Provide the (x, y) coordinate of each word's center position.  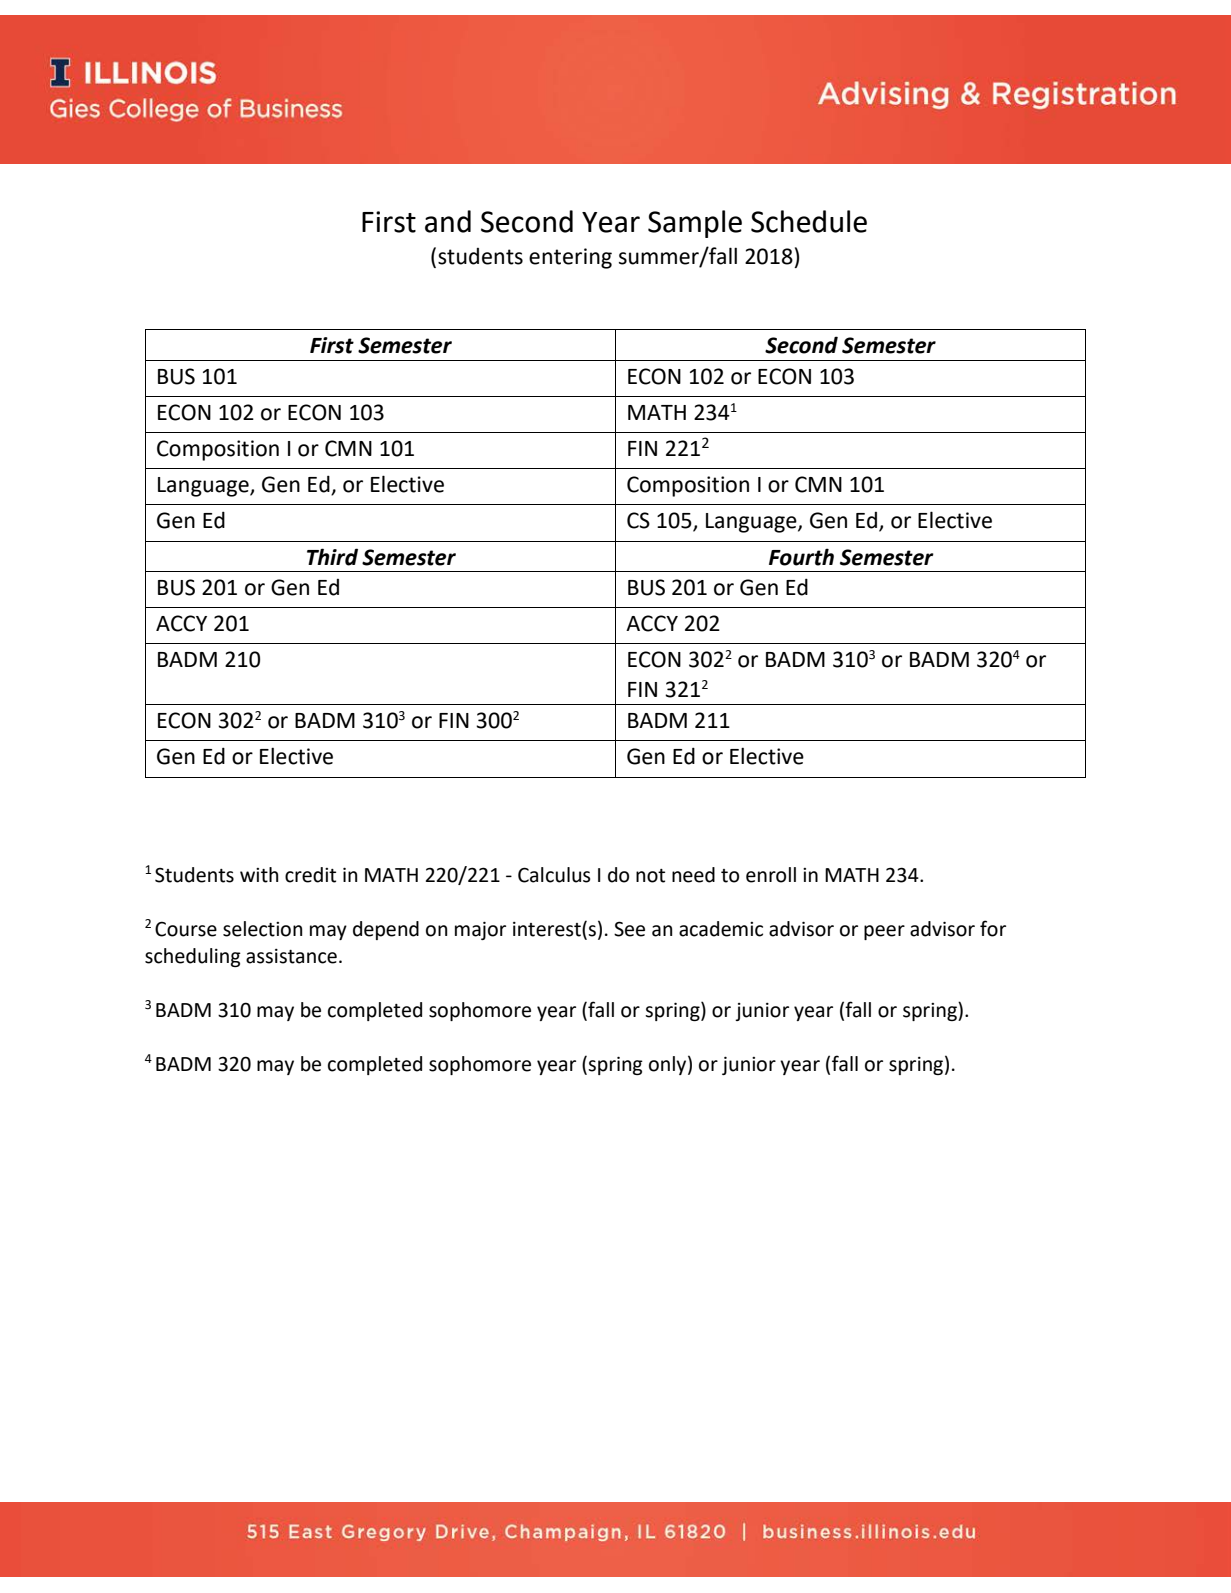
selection (262, 929)
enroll (771, 875)
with (259, 875)
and (448, 221)
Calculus (554, 875)
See (629, 929)
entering (570, 258)
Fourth (801, 557)
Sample (695, 224)
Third (332, 557)
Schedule (809, 221)
